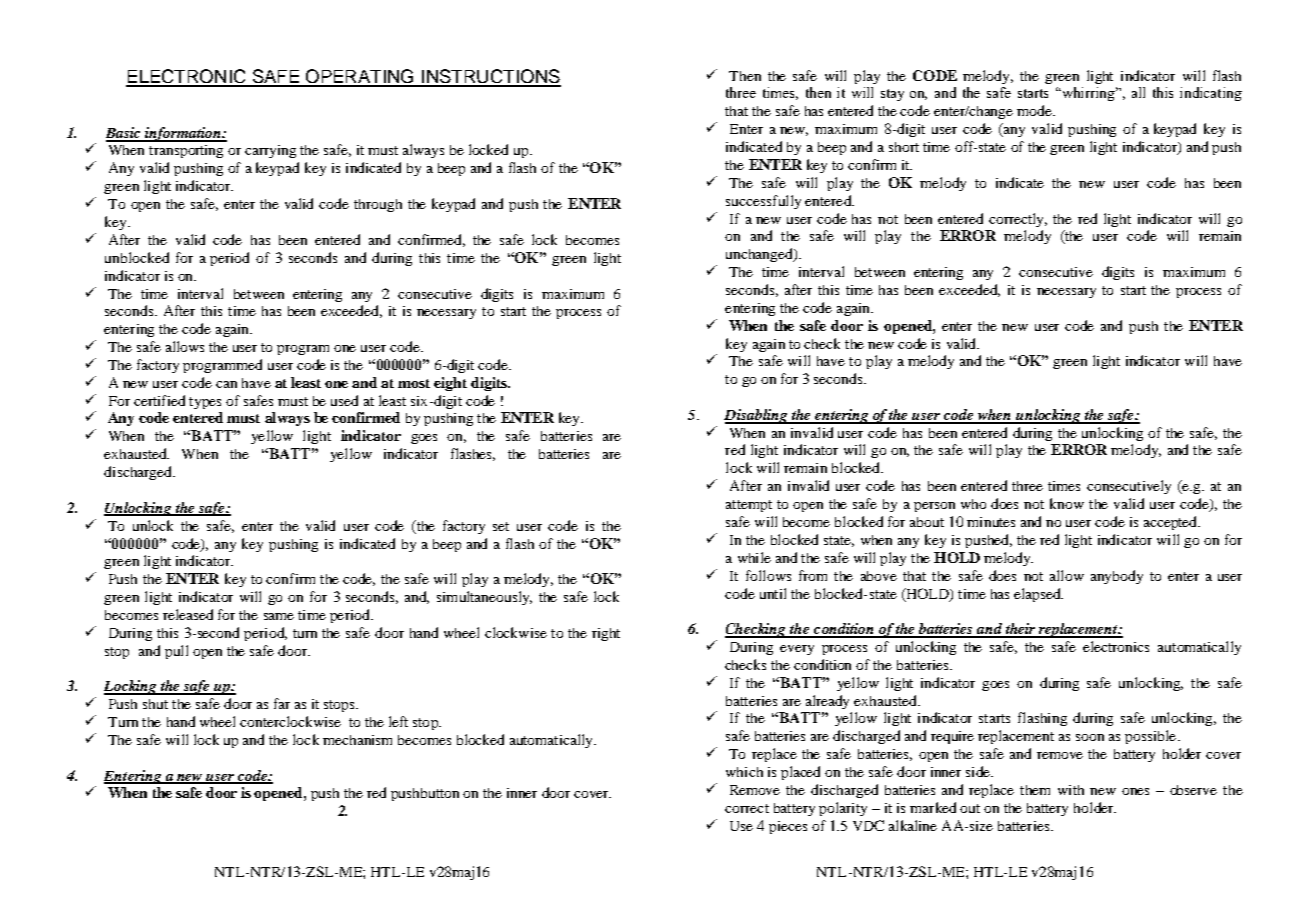 Image resolution: width=1308 pixels, height=924 pixels. Describe the element at coordinates (904, 147) in the document. I see `short` at that location.
